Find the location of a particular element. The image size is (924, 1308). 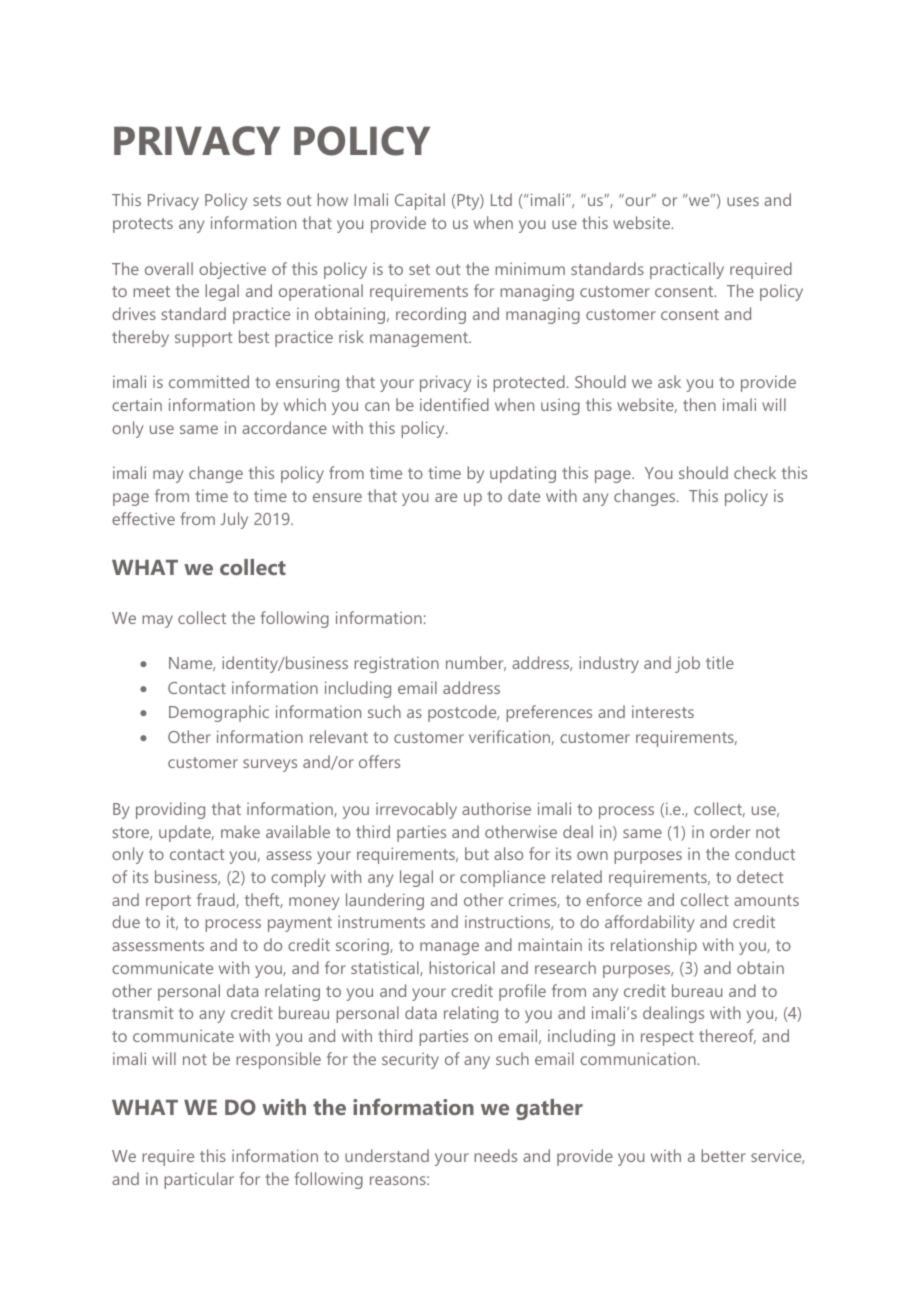

registration is located at coordinates (396, 664).
